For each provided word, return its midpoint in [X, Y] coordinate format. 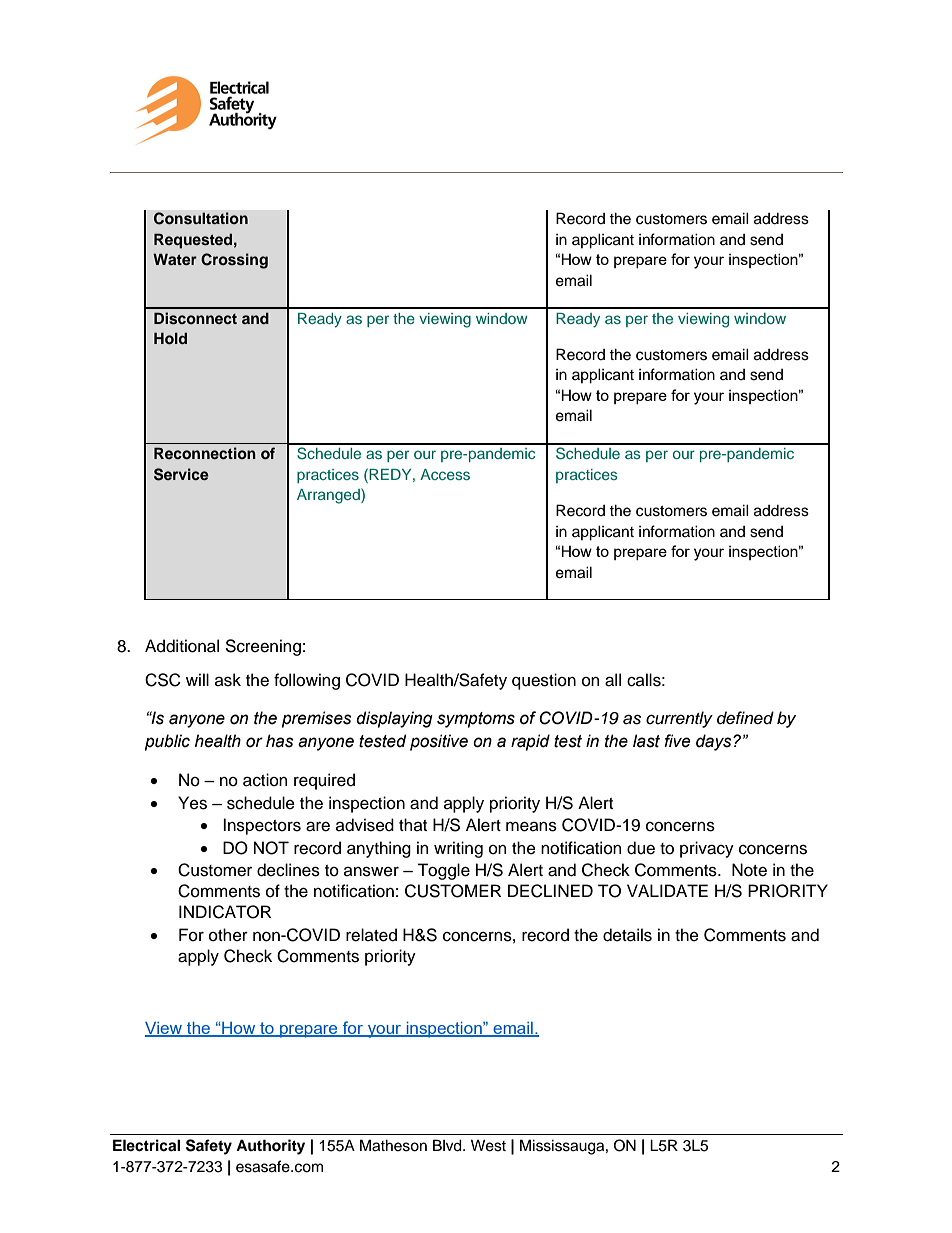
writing [458, 849]
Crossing [234, 261]
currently [679, 719]
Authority [270, 1147]
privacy [707, 849]
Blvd [448, 1145]
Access [445, 474]
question [544, 681]
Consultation [201, 218]
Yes [192, 803]
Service [181, 474]
